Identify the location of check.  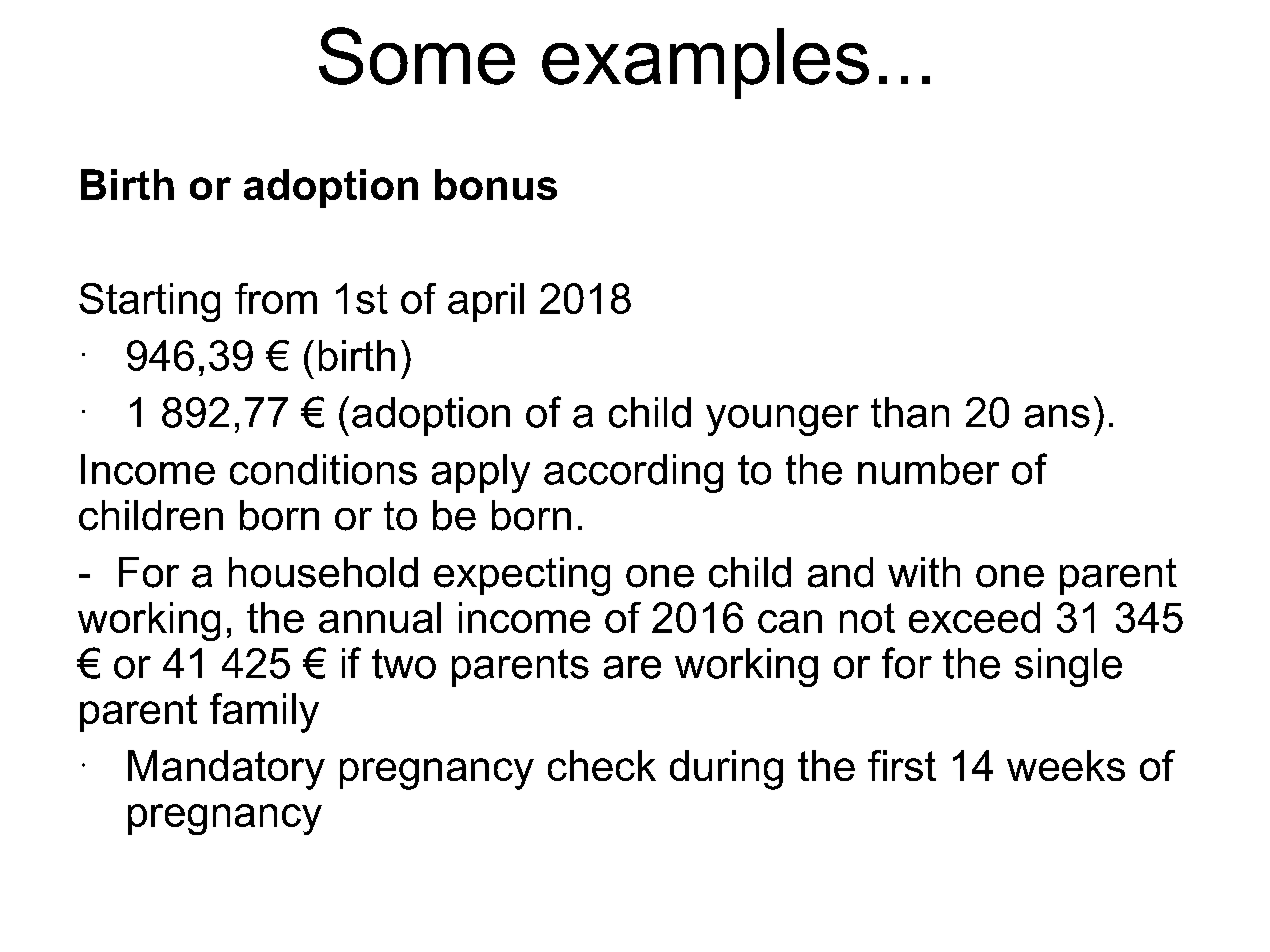
(602, 765).
